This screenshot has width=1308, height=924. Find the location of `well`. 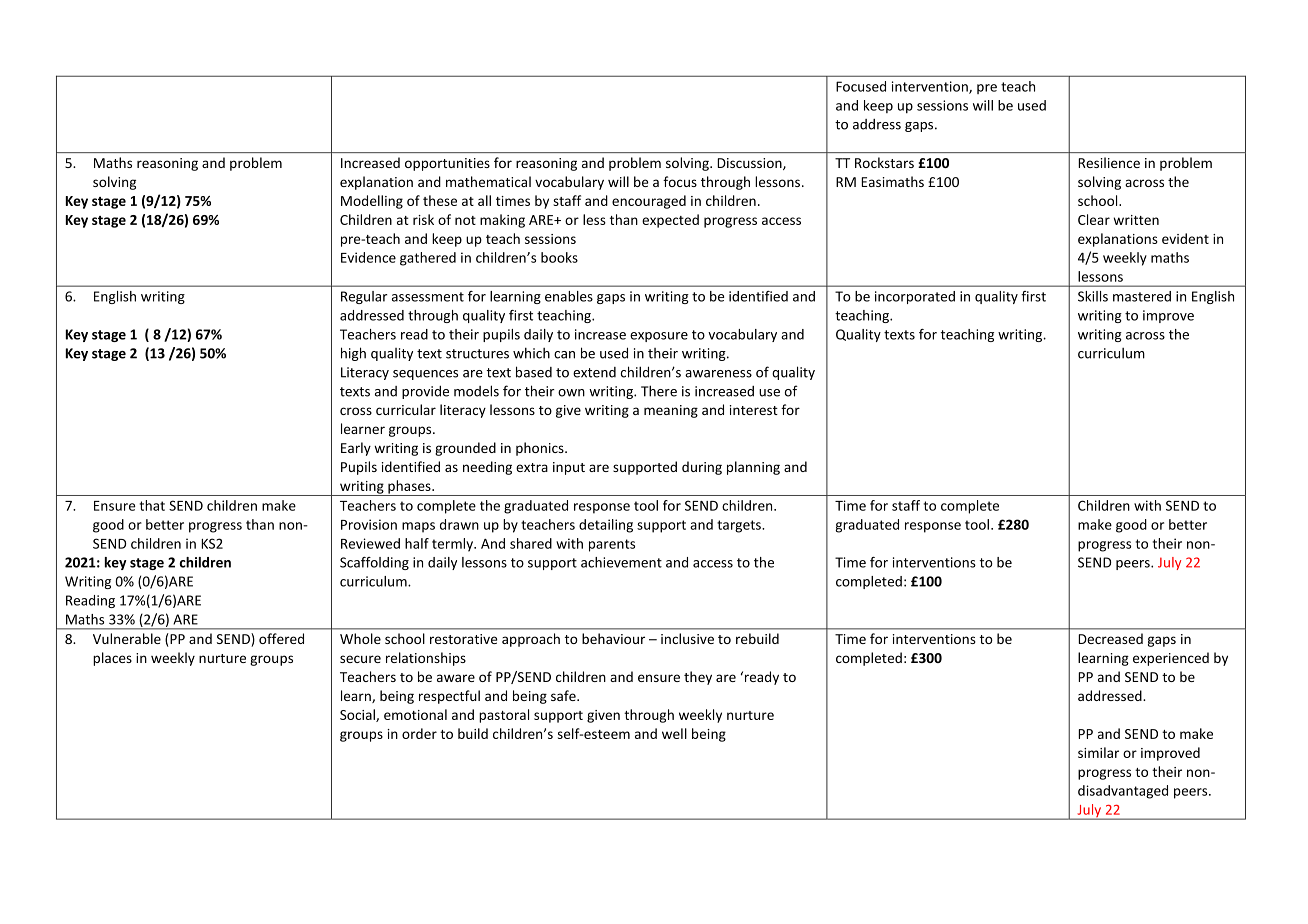

well is located at coordinates (674, 733).
